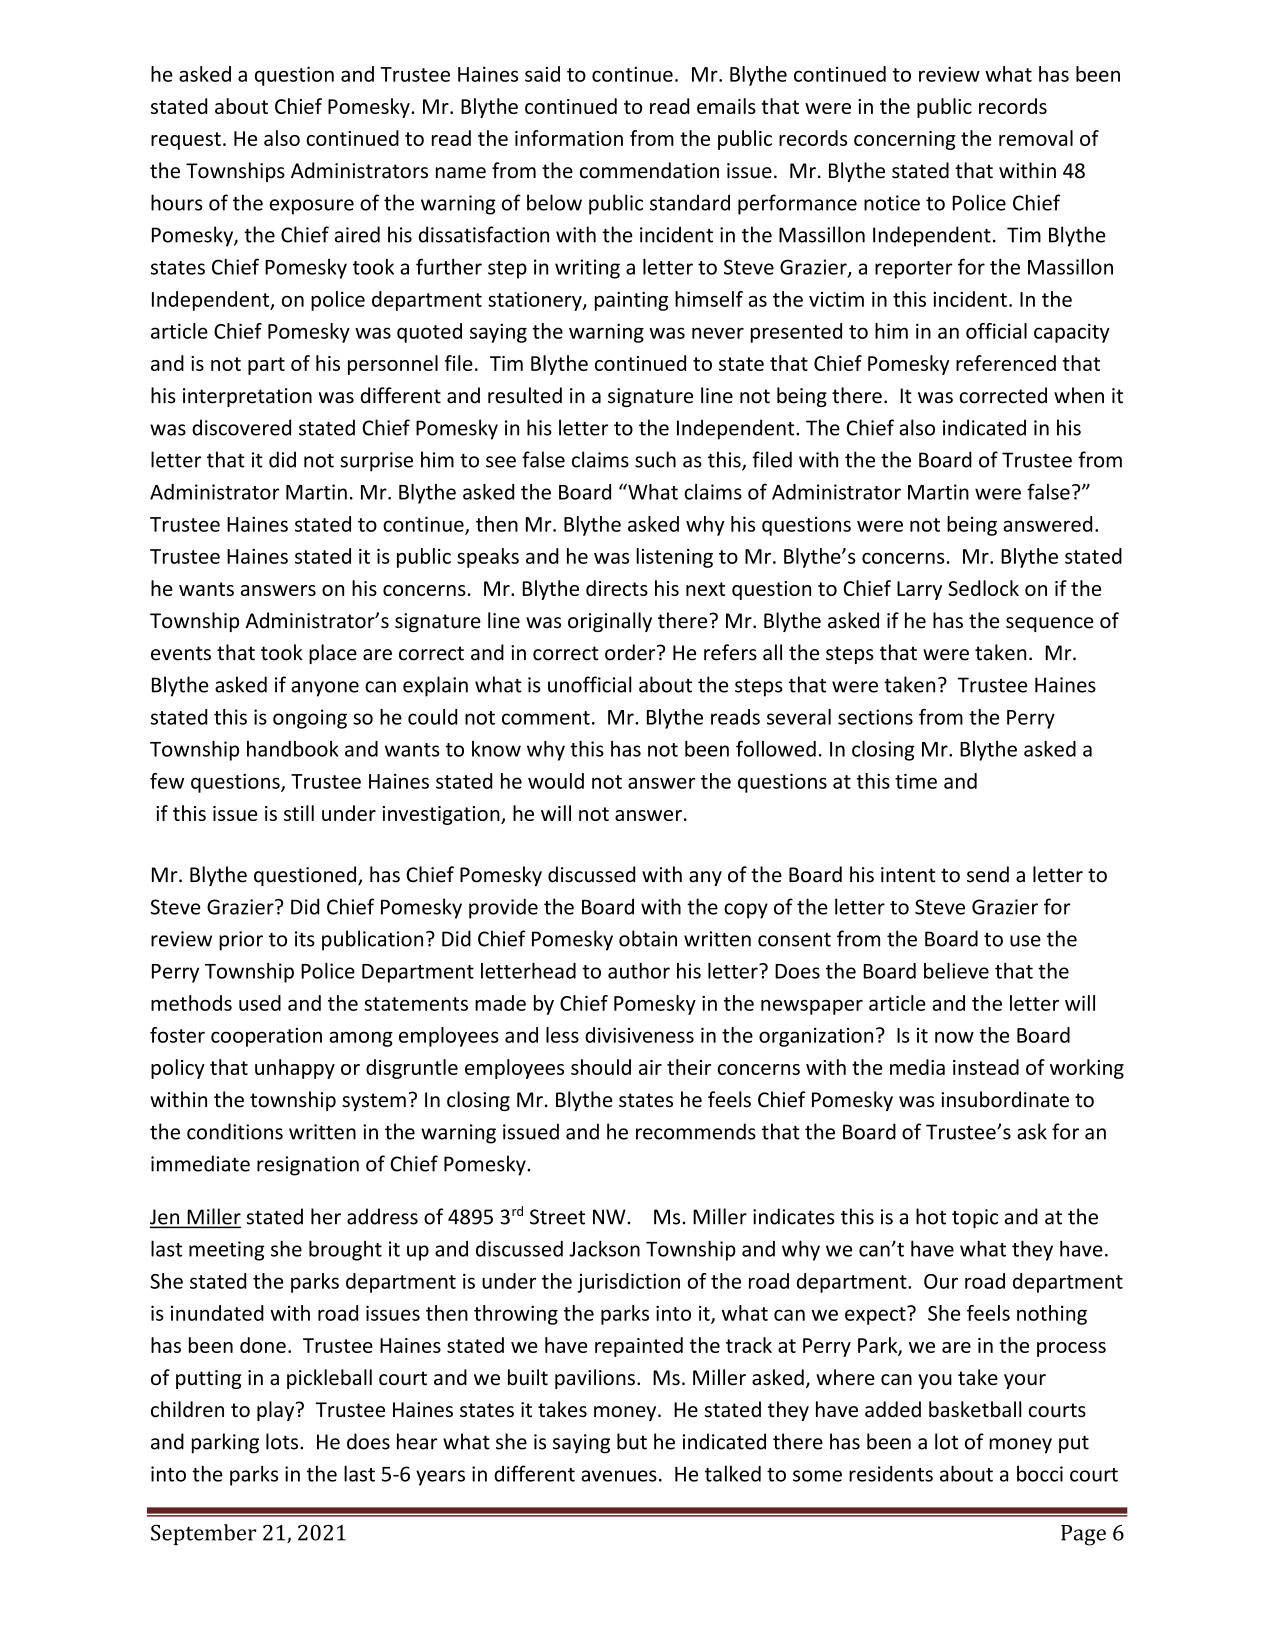  Describe the element at coordinates (283, 1441) in the screenshot. I see `lots` at that location.
